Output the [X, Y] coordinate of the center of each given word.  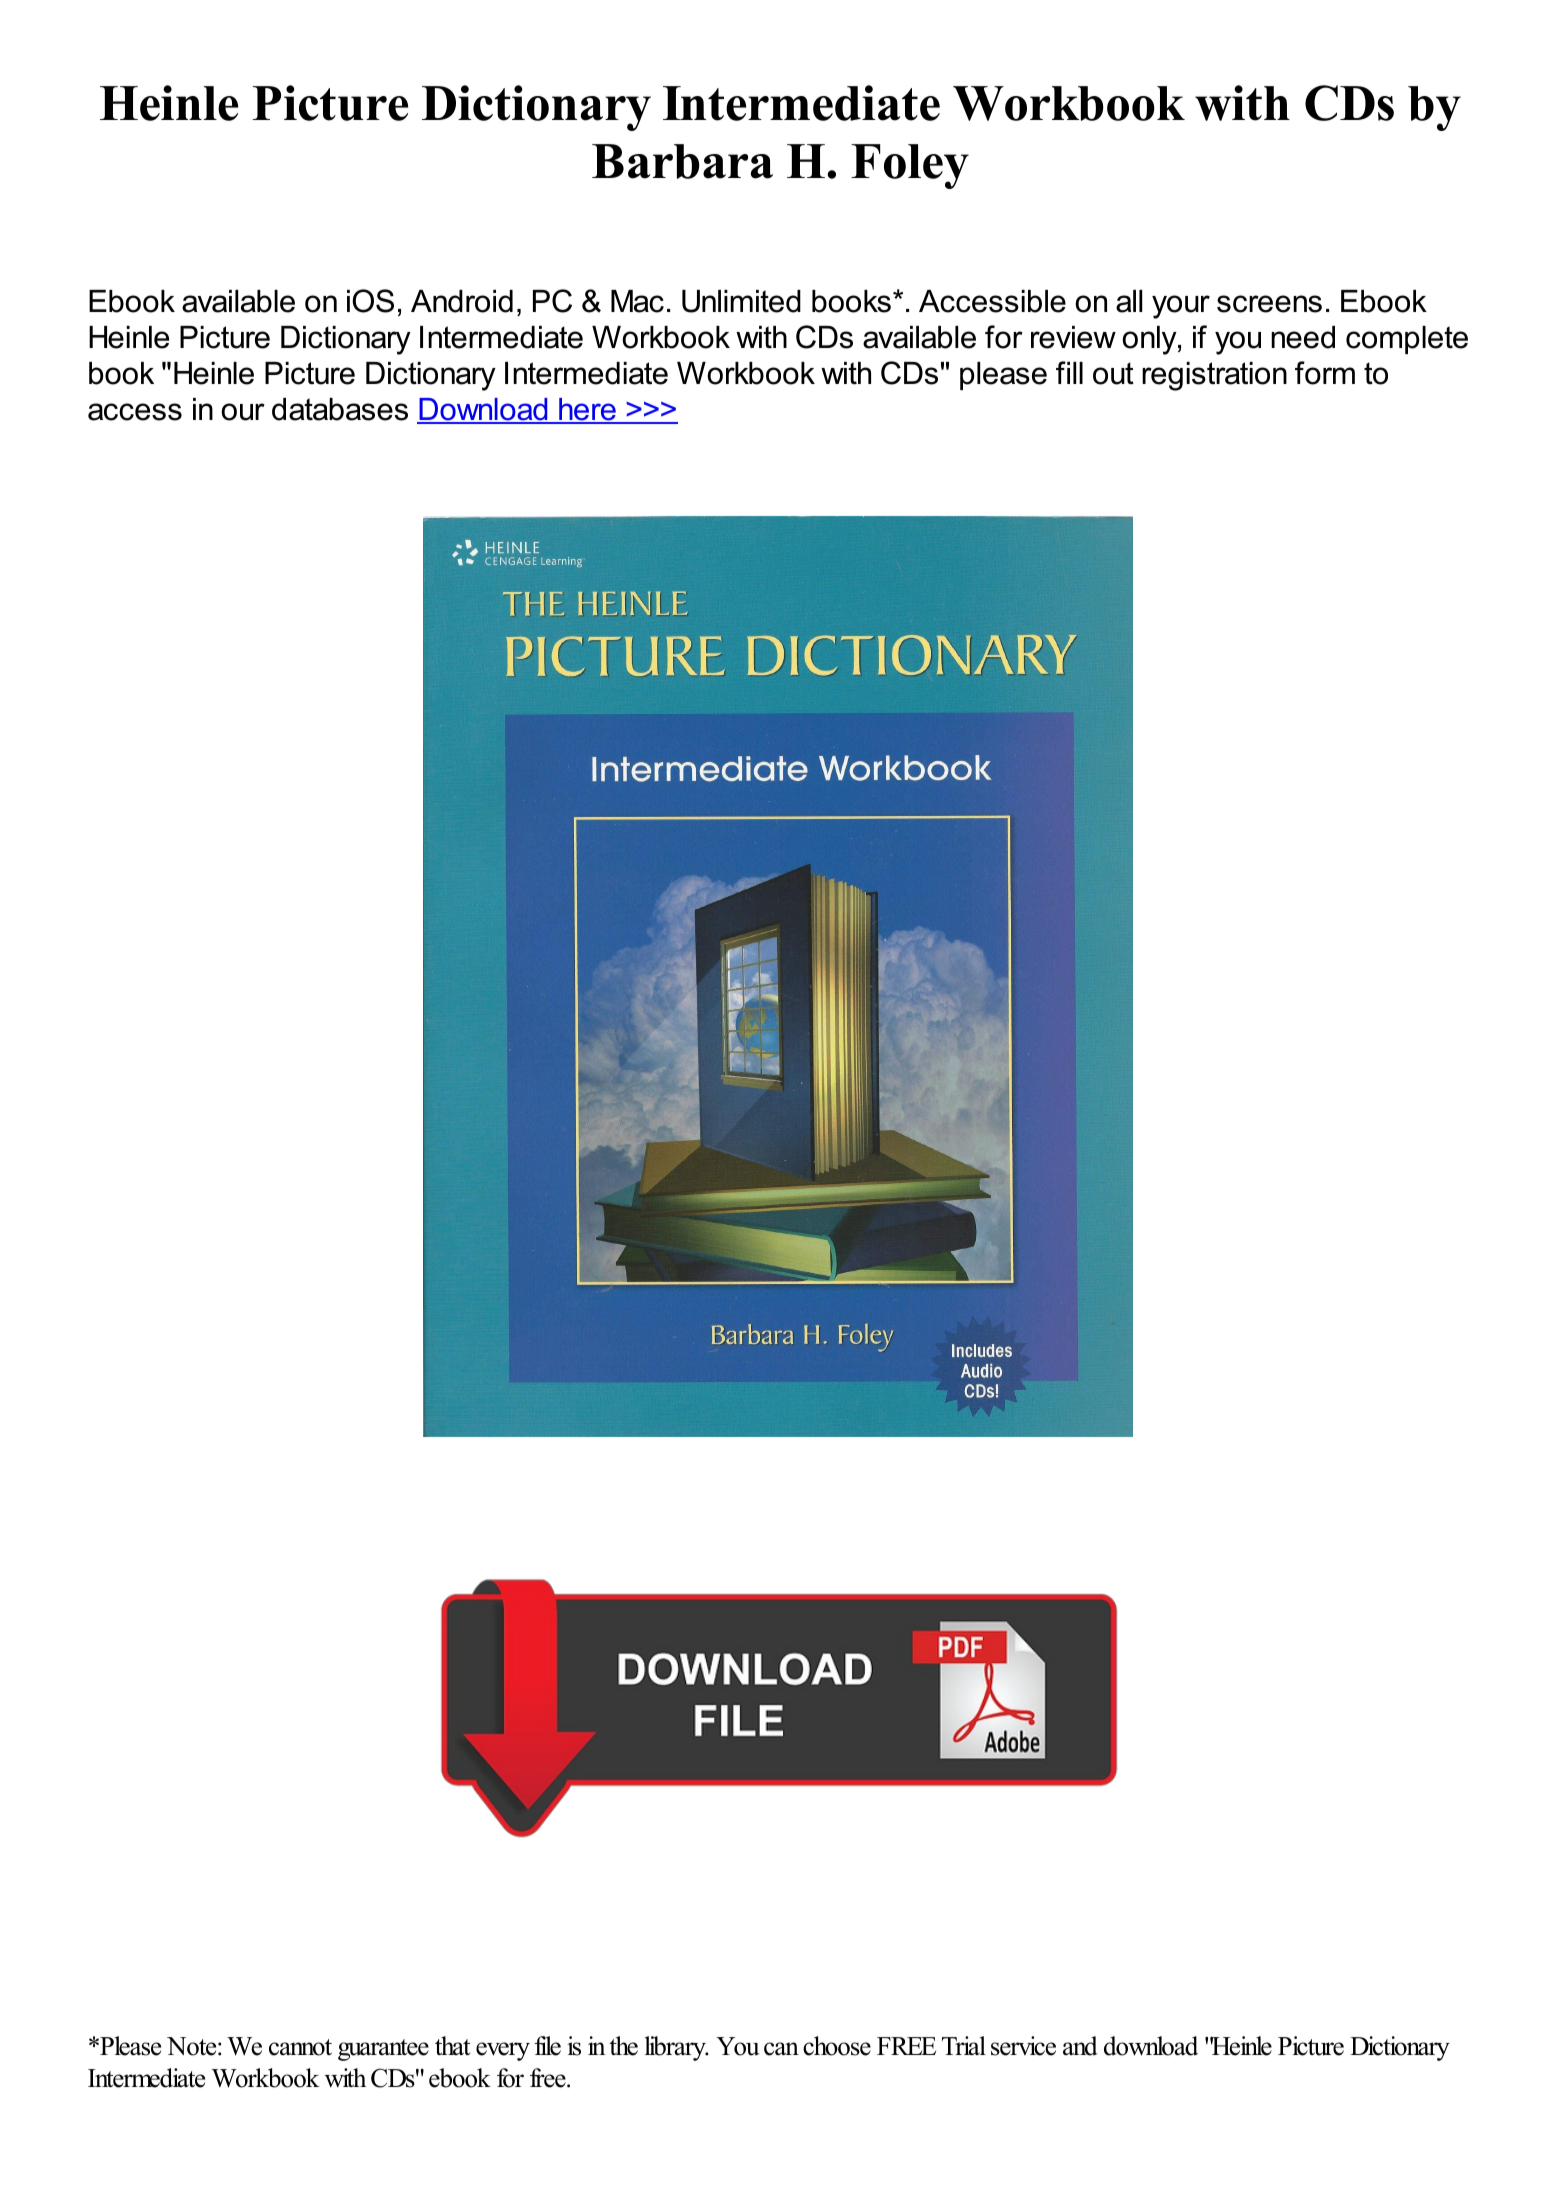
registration [1214, 376]
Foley [910, 166]
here [587, 410]
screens [1269, 304]
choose [837, 2046]
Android [462, 301]
